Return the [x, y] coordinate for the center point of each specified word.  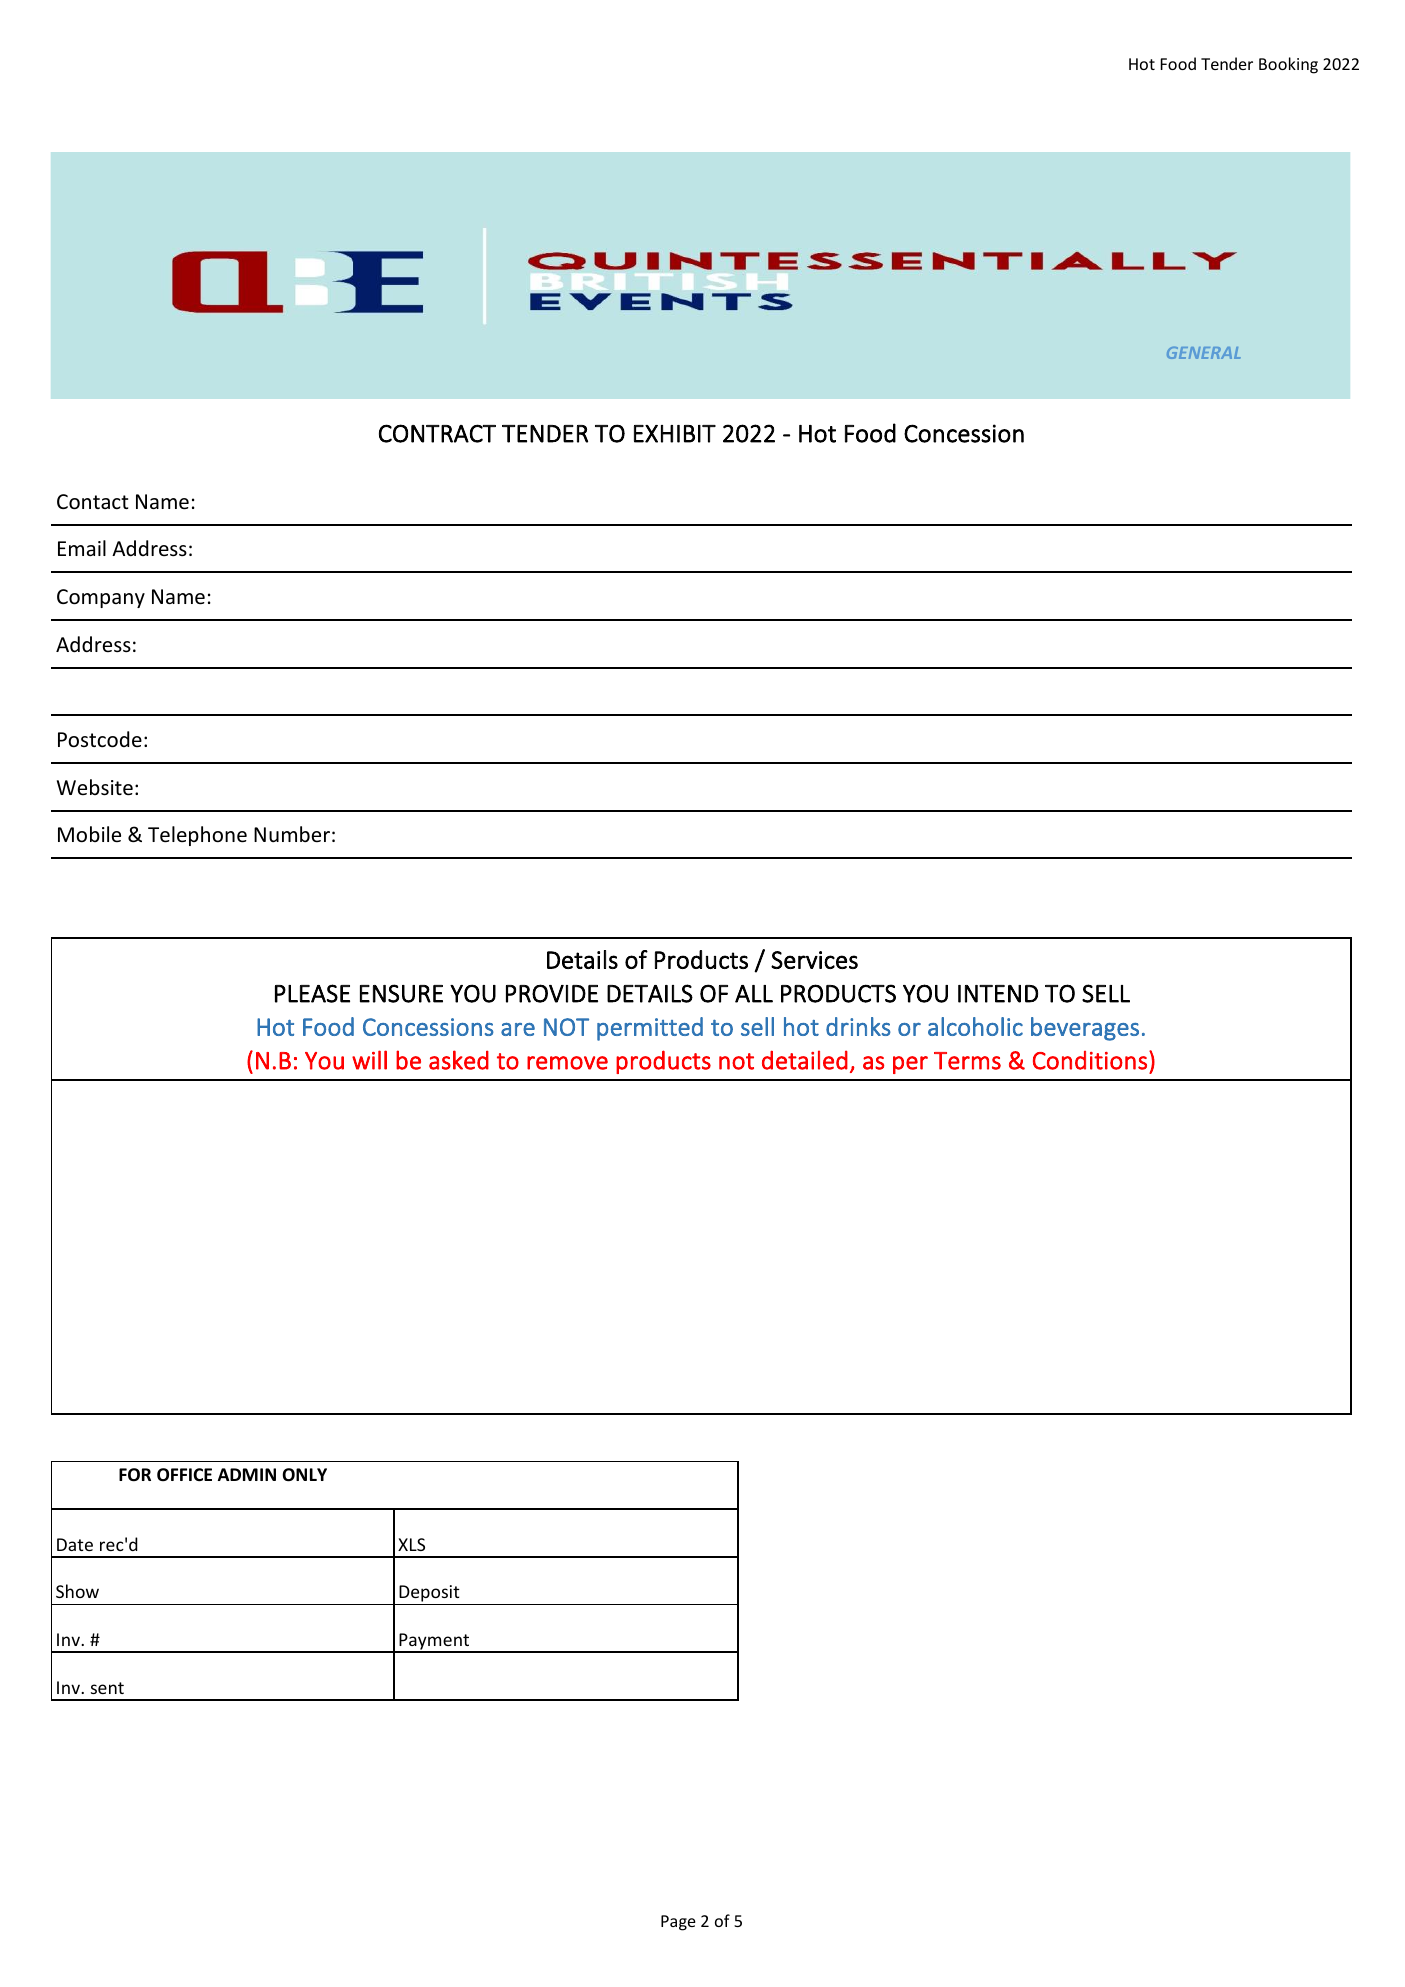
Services [814, 960]
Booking [1288, 65]
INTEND [998, 994]
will [369, 1060]
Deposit [429, 1595]
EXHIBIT [675, 434]
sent [107, 1688]
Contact [92, 502]
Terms [967, 1061]
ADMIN [247, 1474]
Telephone [197, 836]
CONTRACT [437, 433]
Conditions [1090, 1060]
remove [567, 1063]
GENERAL [1204, 353]
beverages [1085, 1029]
